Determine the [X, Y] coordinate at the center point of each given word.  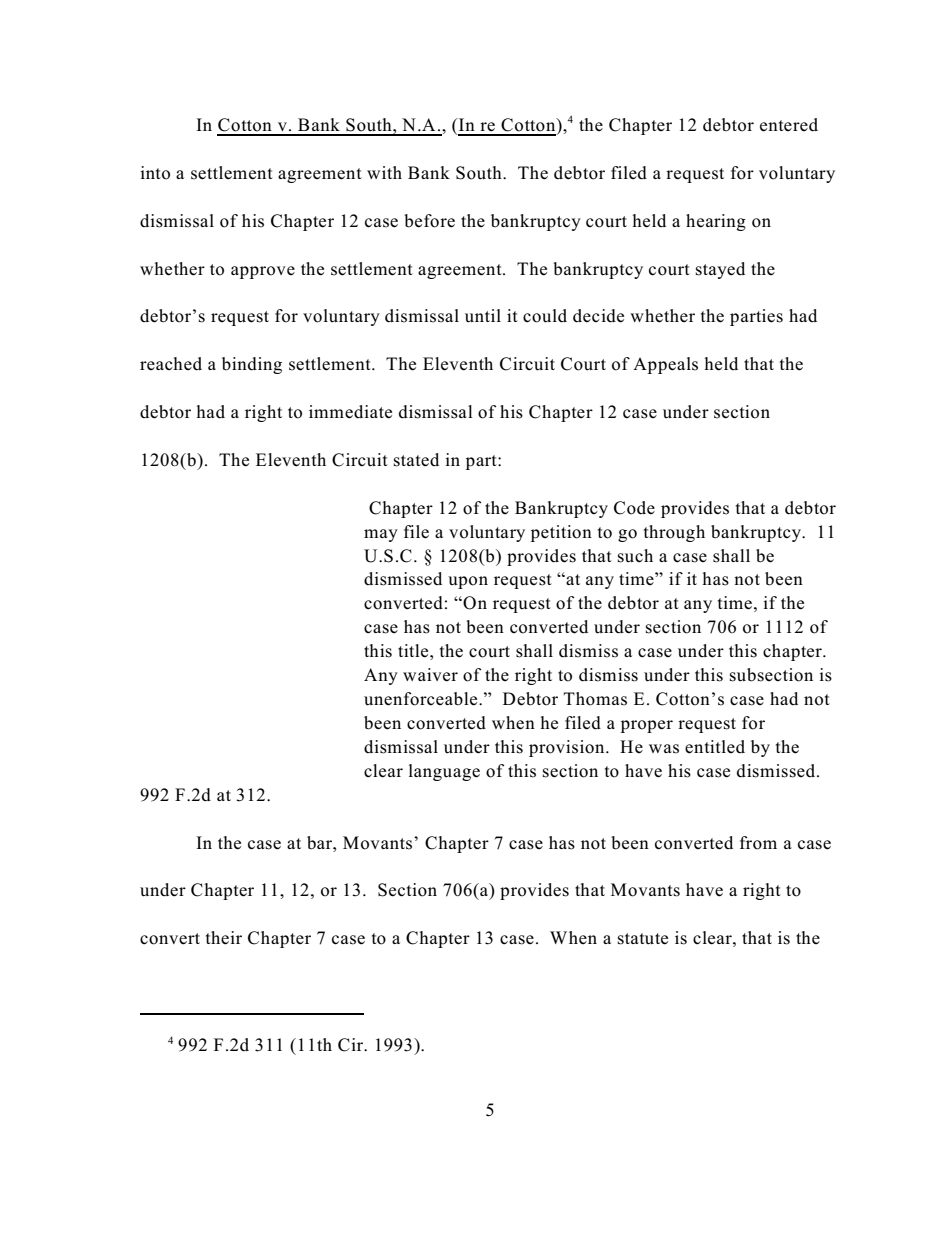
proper [647, 726]
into [155, 173]
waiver [430, 675]
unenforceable [422, 699]
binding [252, 365]
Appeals [665, 365]
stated [416, 460]
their [224, 938]
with [384, 172]
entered [789, 125]
